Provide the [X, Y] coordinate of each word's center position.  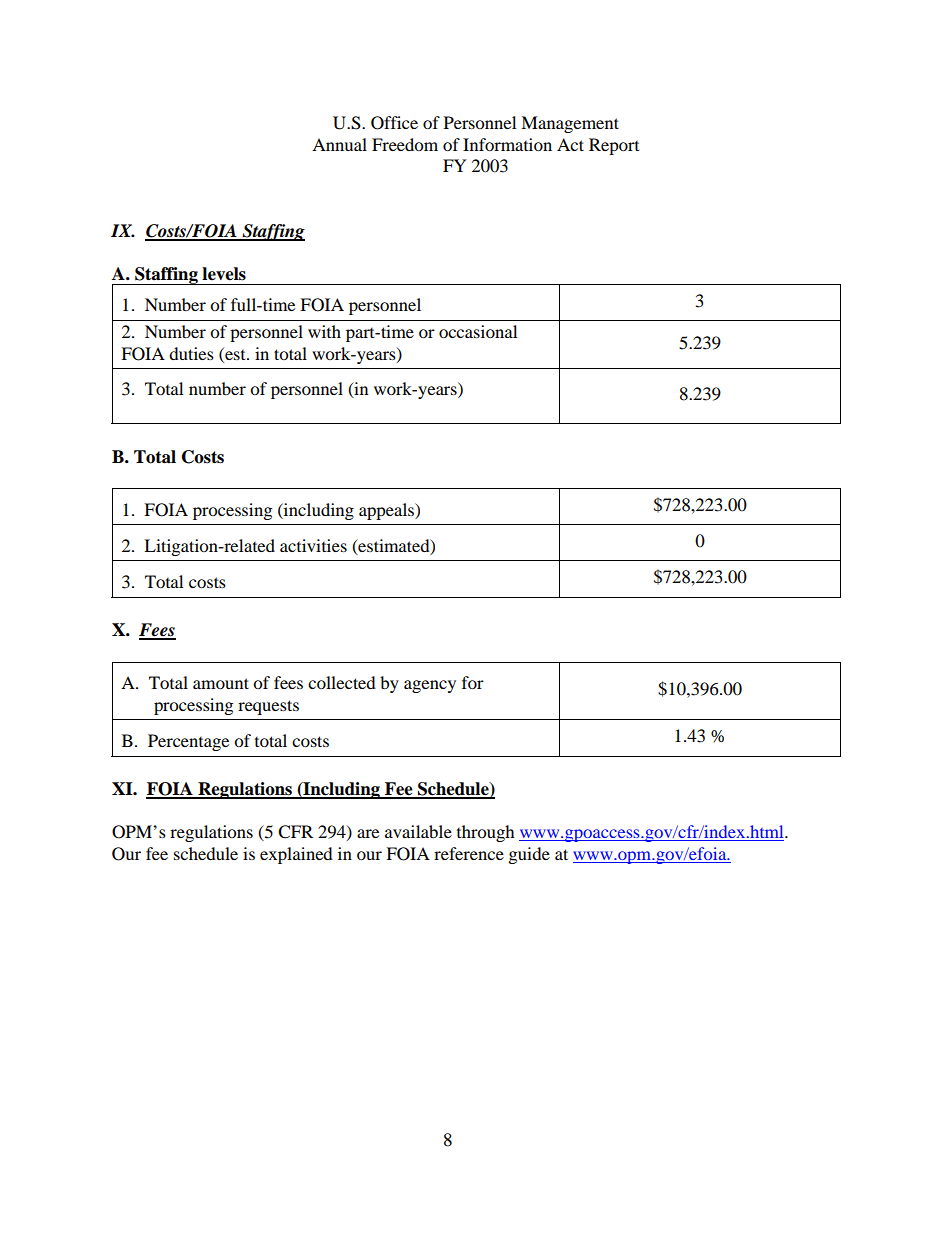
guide [529, 855]
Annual [339, 144]
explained [296, 855]
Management [570, 124]
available [418, 831]
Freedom [405, 144]
